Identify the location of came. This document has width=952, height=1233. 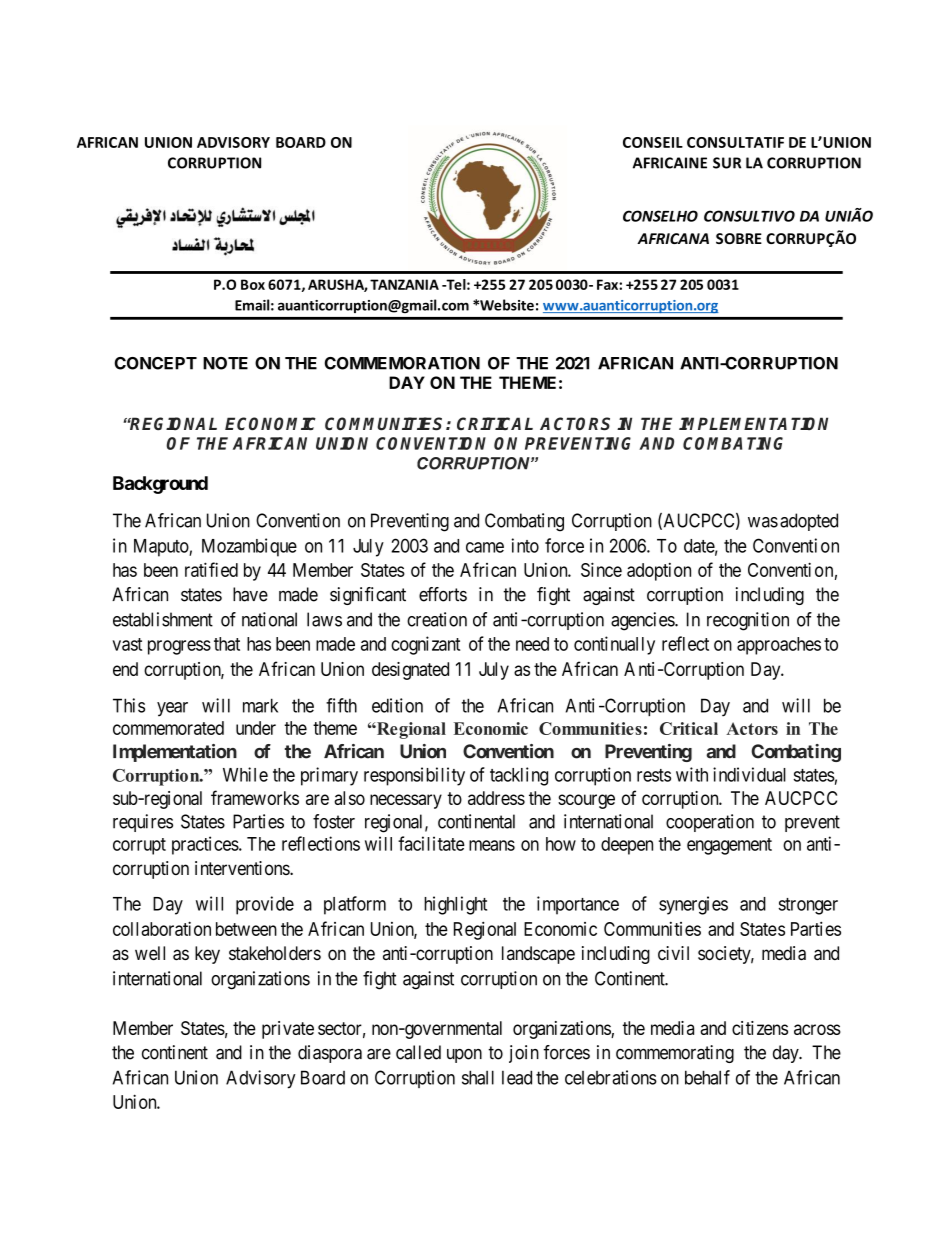
(485, 547).
